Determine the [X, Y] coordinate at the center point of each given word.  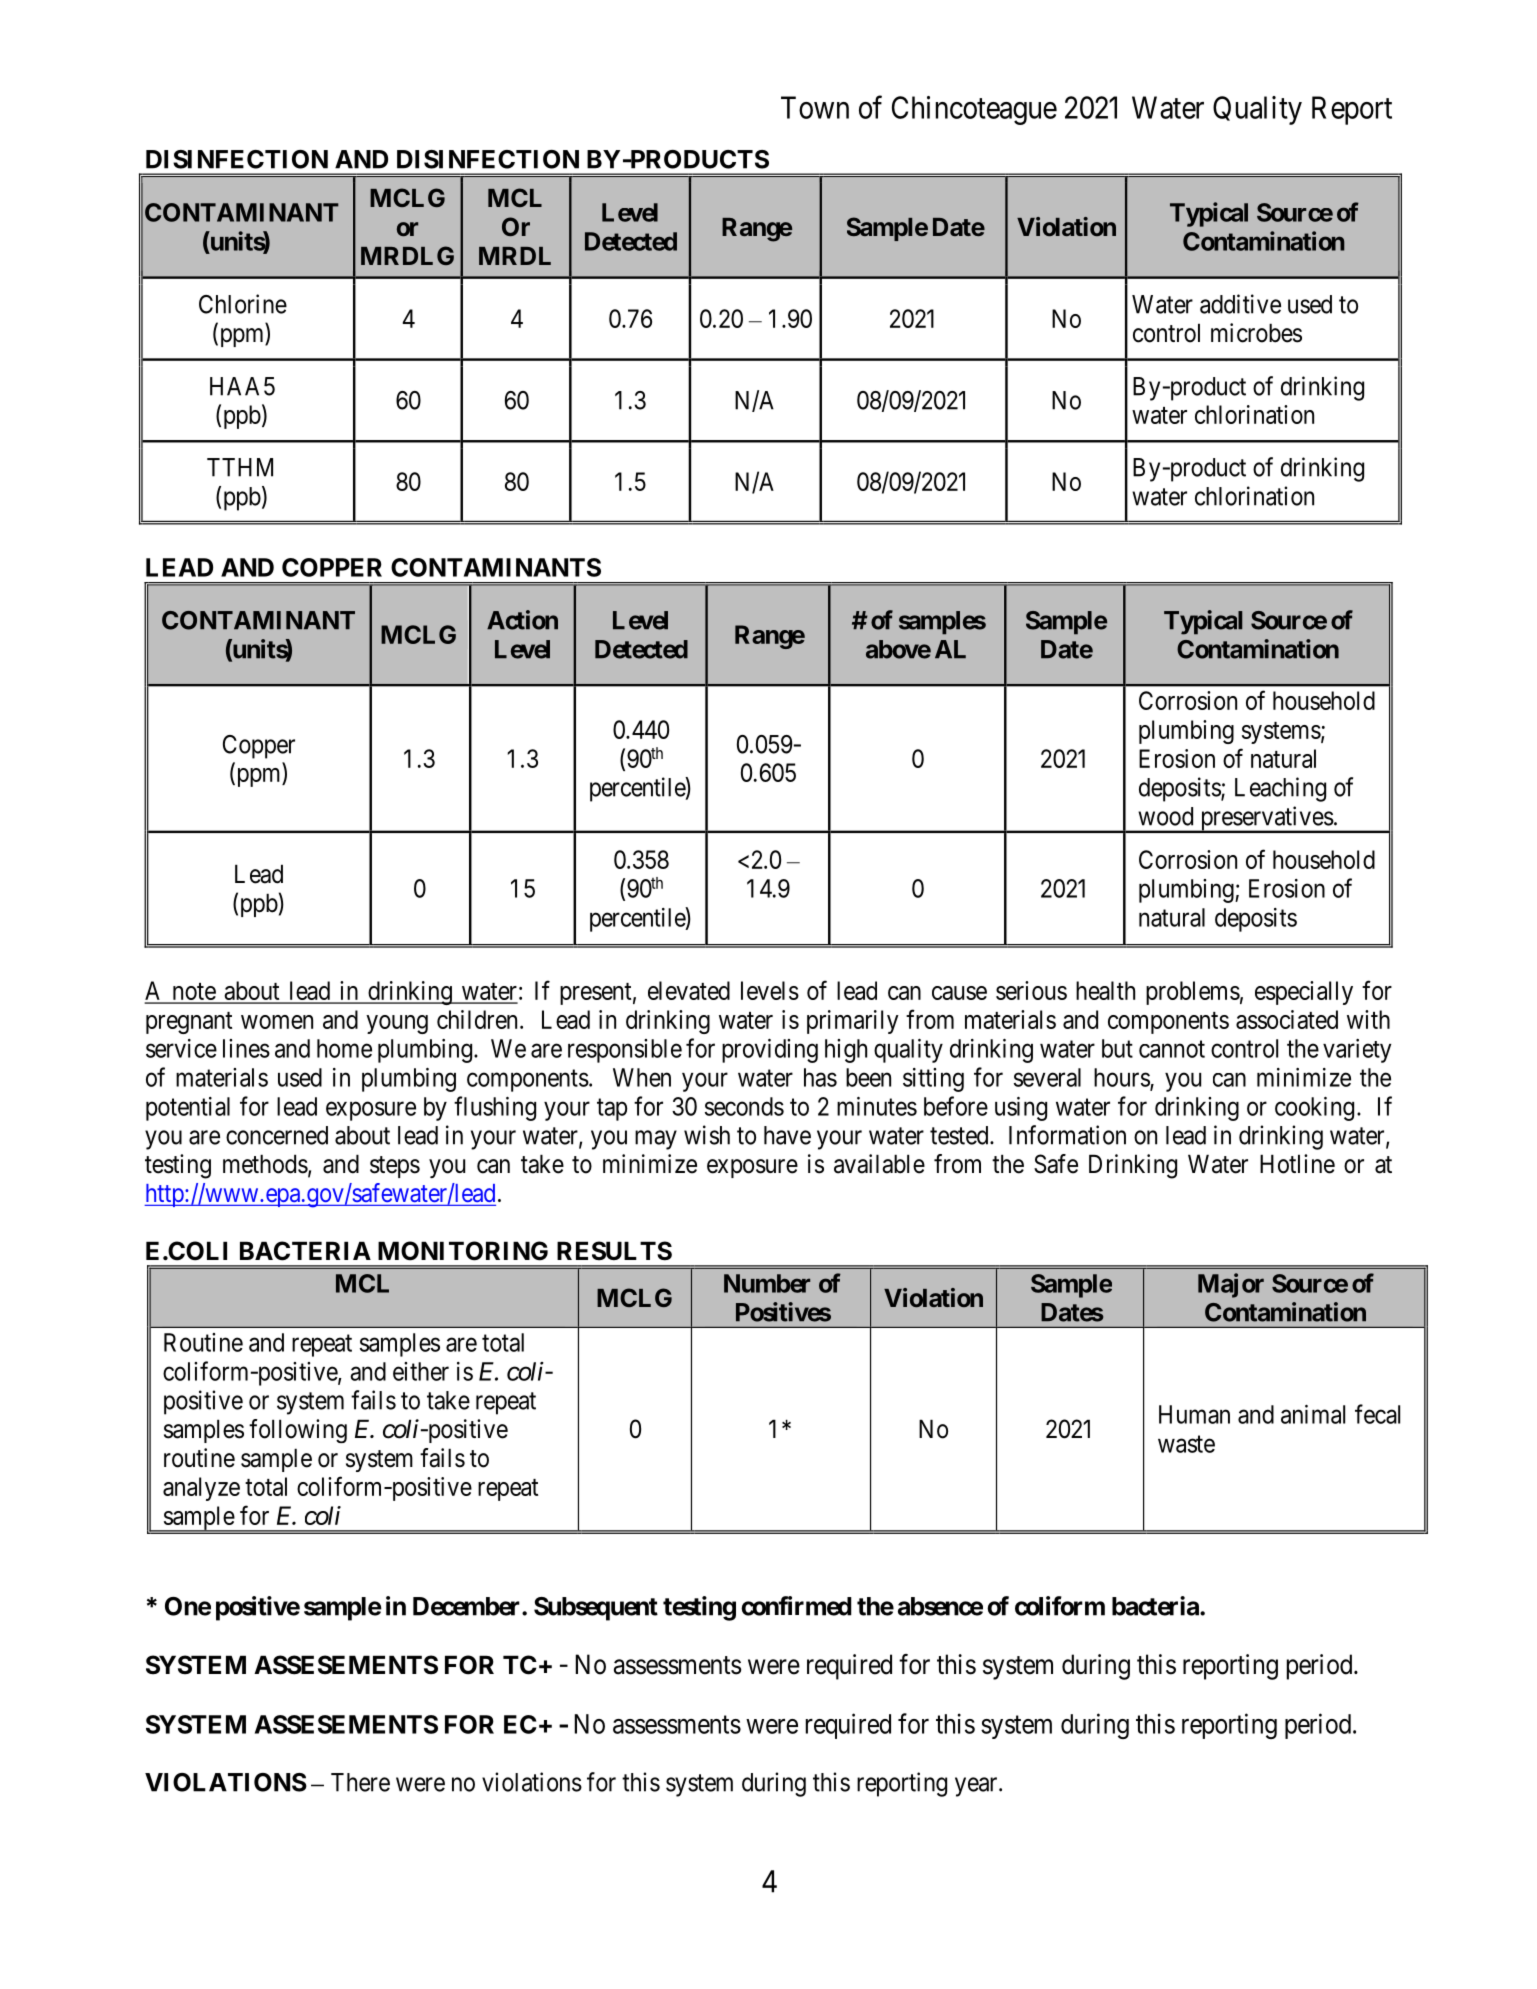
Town [815, 107]
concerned [277, 1135]
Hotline [1297, 1164]
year [977, 1787]
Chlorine [243, 304]
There [360, 1782]
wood [1165, 816]
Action [522, 620]
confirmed [796, 1606]
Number [767, 1283]
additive [1240, 304]
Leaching [1280, 789]
